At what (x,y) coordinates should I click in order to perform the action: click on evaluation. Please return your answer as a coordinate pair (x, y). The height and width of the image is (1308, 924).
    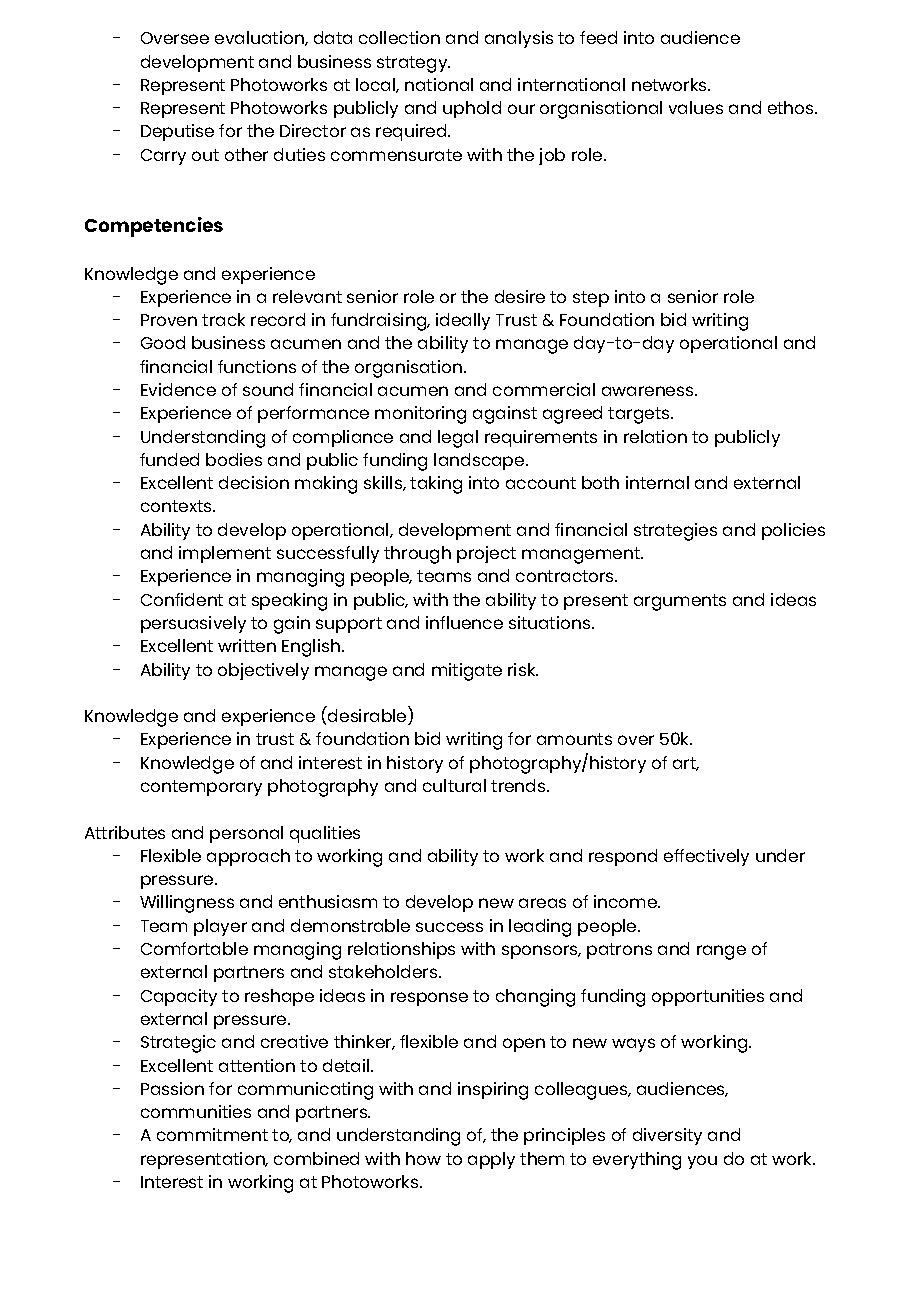
    Looking at the image, I should click on (260, 38).
